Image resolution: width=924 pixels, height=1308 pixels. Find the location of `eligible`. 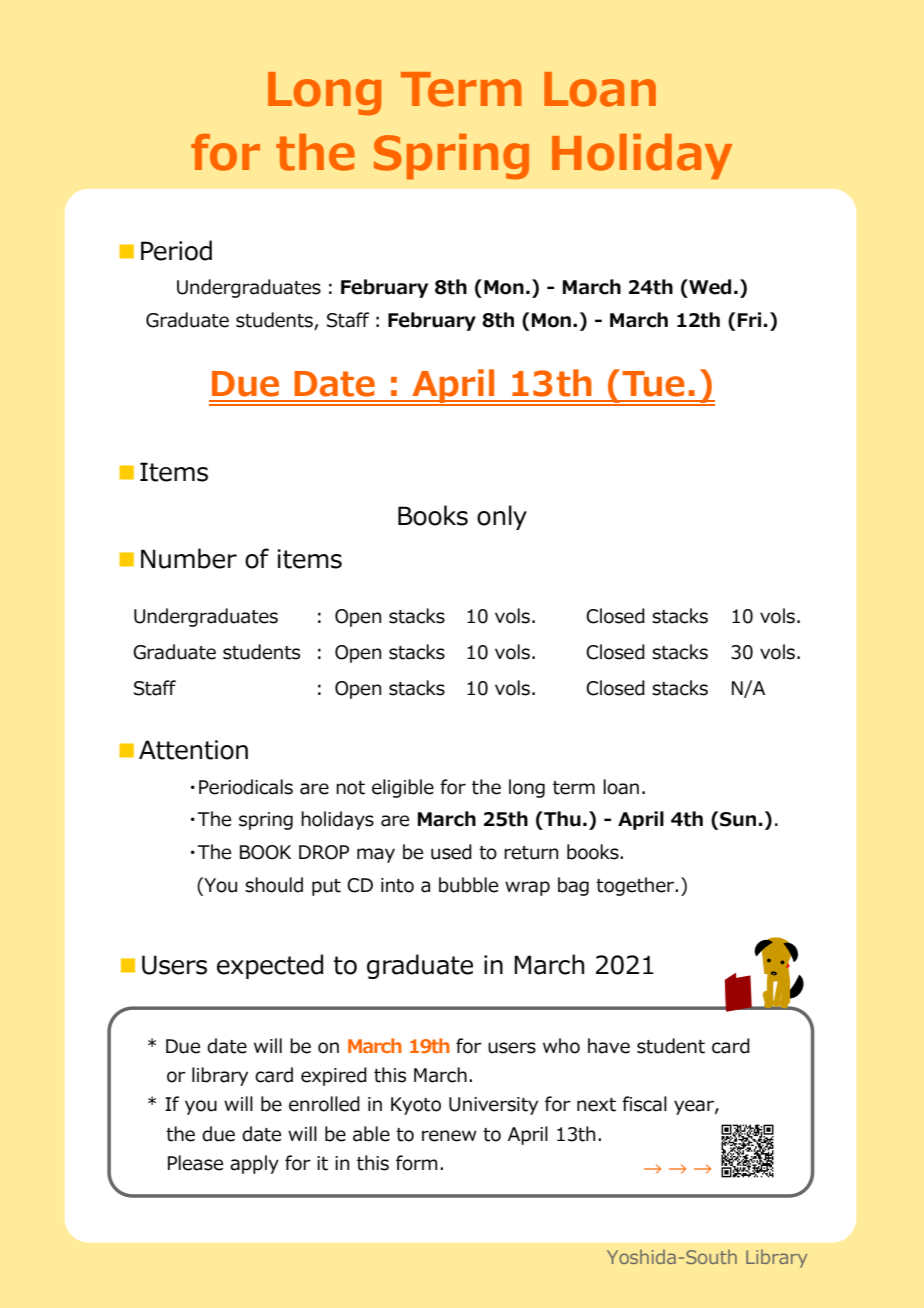

eligible is located at coordinates (403, 788).
